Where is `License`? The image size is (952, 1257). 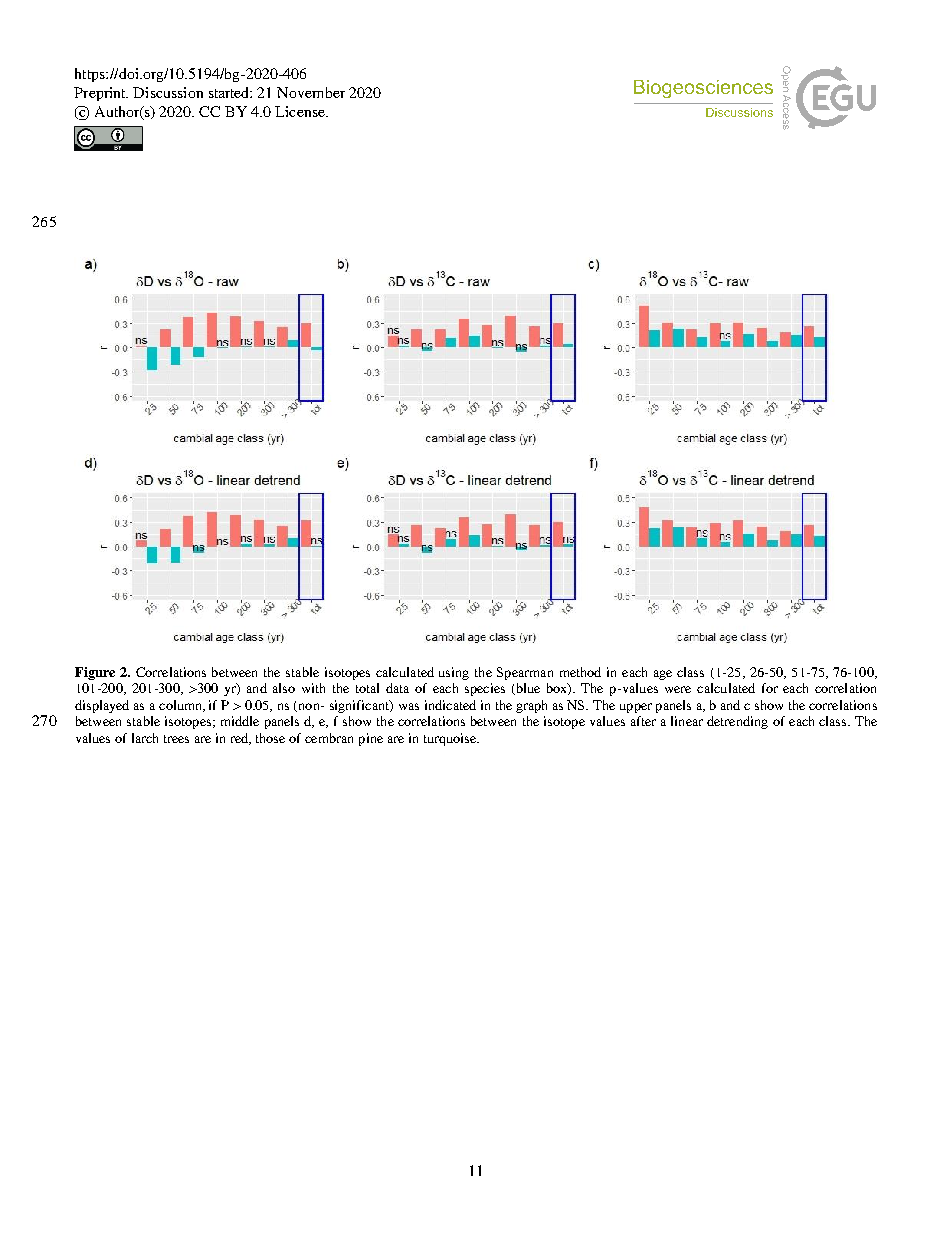
License is located at coordinates (301, 111).
